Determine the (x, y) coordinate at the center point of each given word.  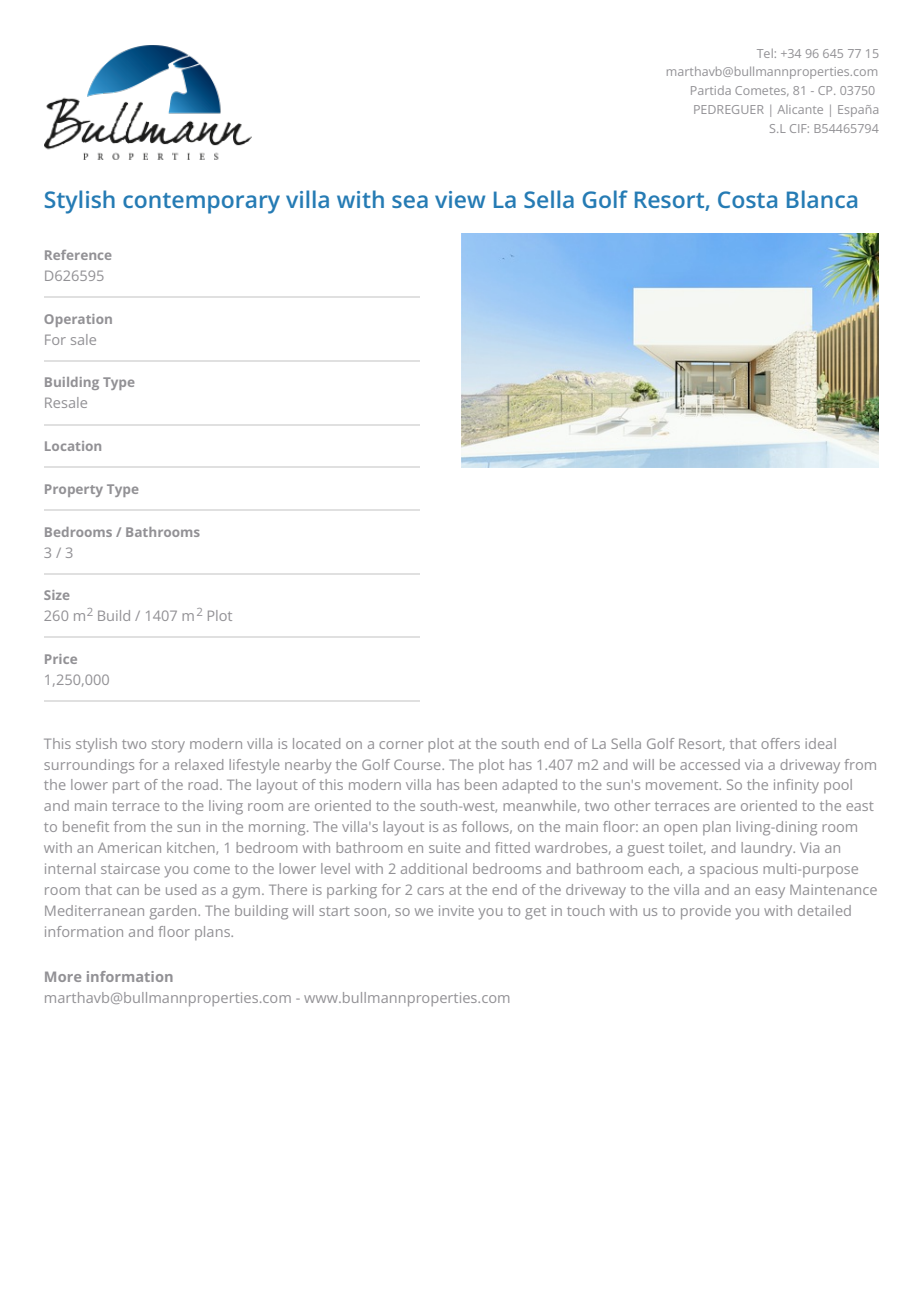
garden (174, 912)
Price (61, 659)
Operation (78, 320)
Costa (747, 199)
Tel (765, 53)
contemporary (201, 203)
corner (401, 745)
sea (410, 201)
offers (780, 743)
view (460, 199)
